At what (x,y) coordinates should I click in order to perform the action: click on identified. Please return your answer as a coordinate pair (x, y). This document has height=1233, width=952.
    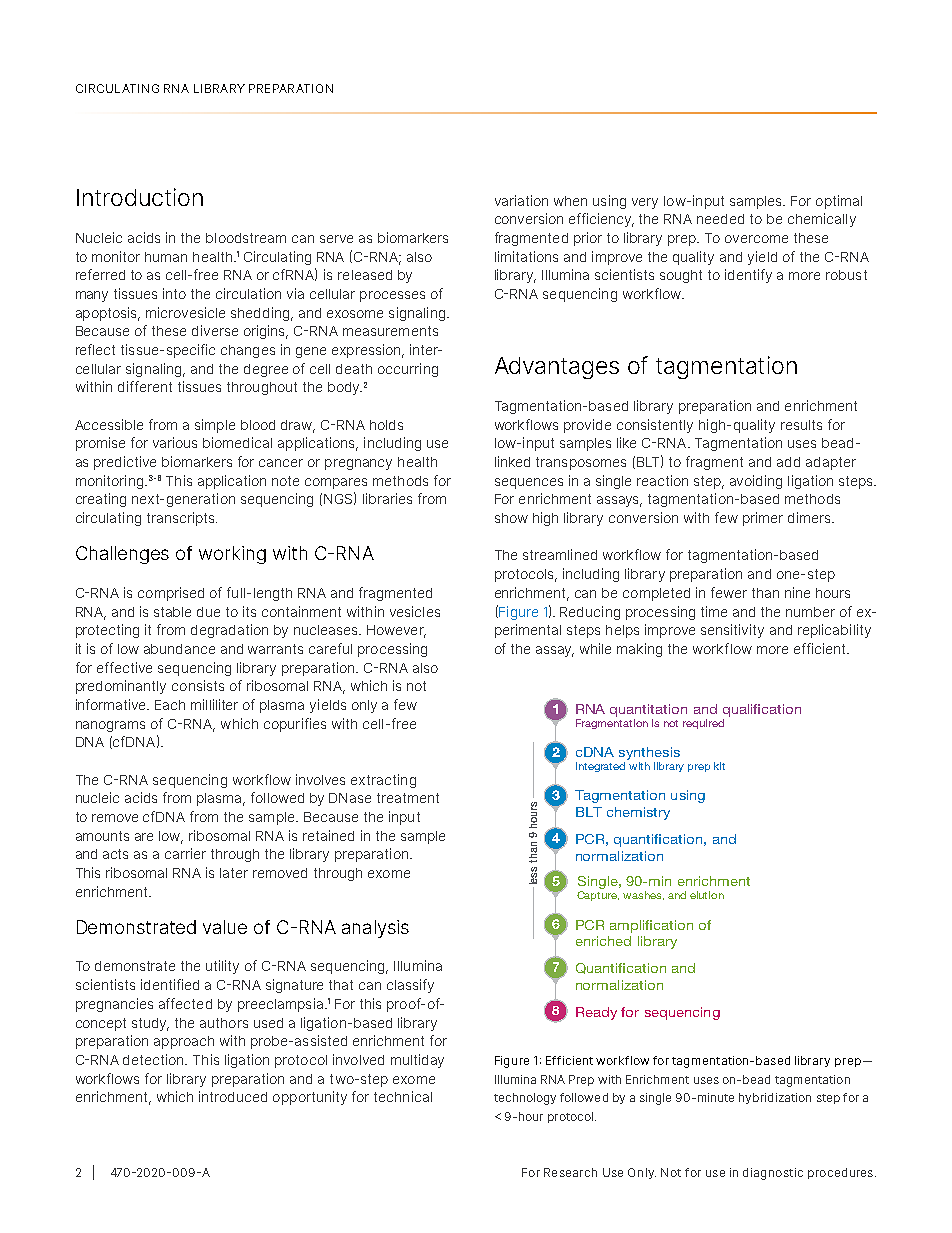
    Looking at the image, I should click on (170, 984).
